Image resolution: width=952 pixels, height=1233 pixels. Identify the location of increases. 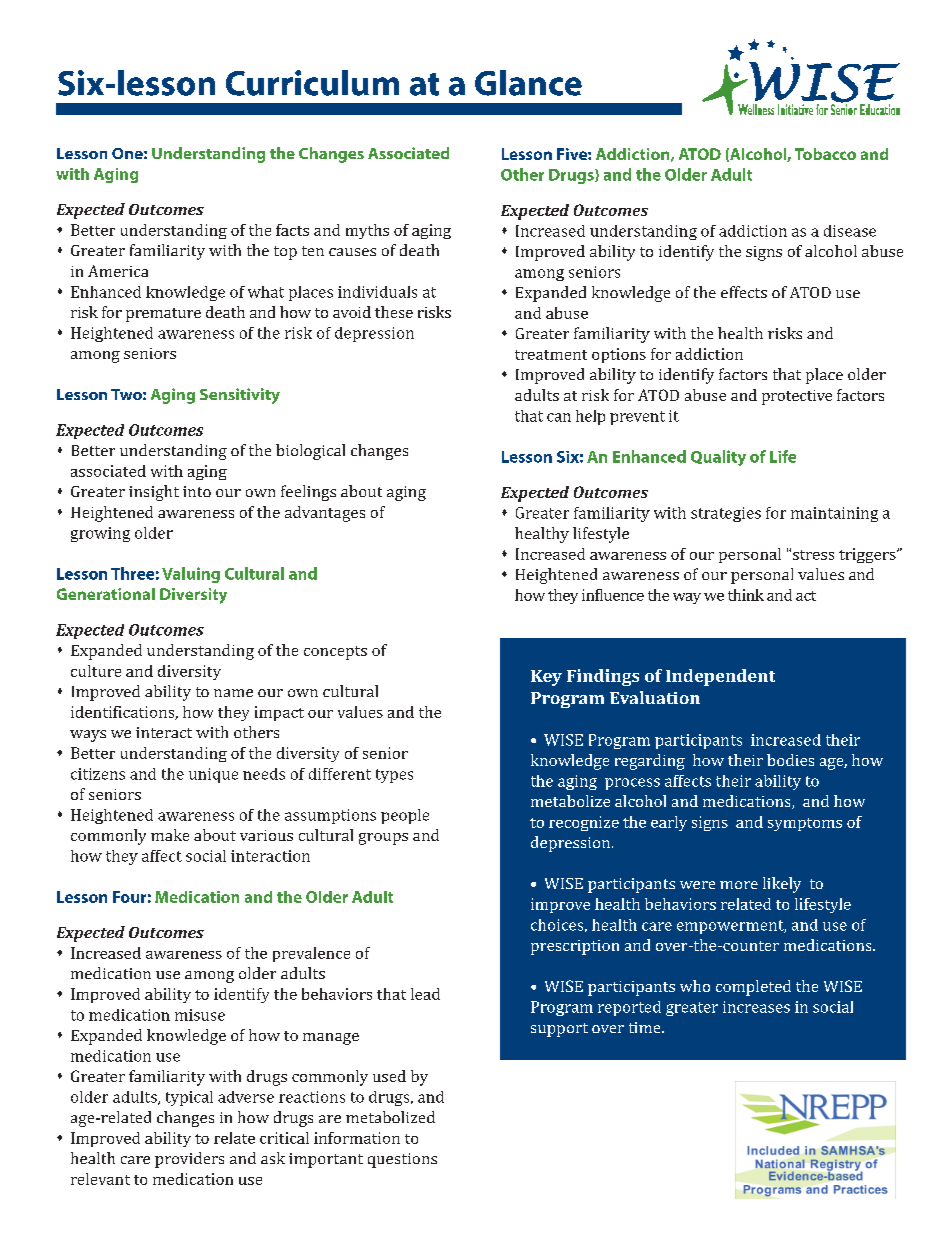
(756, 1007).
